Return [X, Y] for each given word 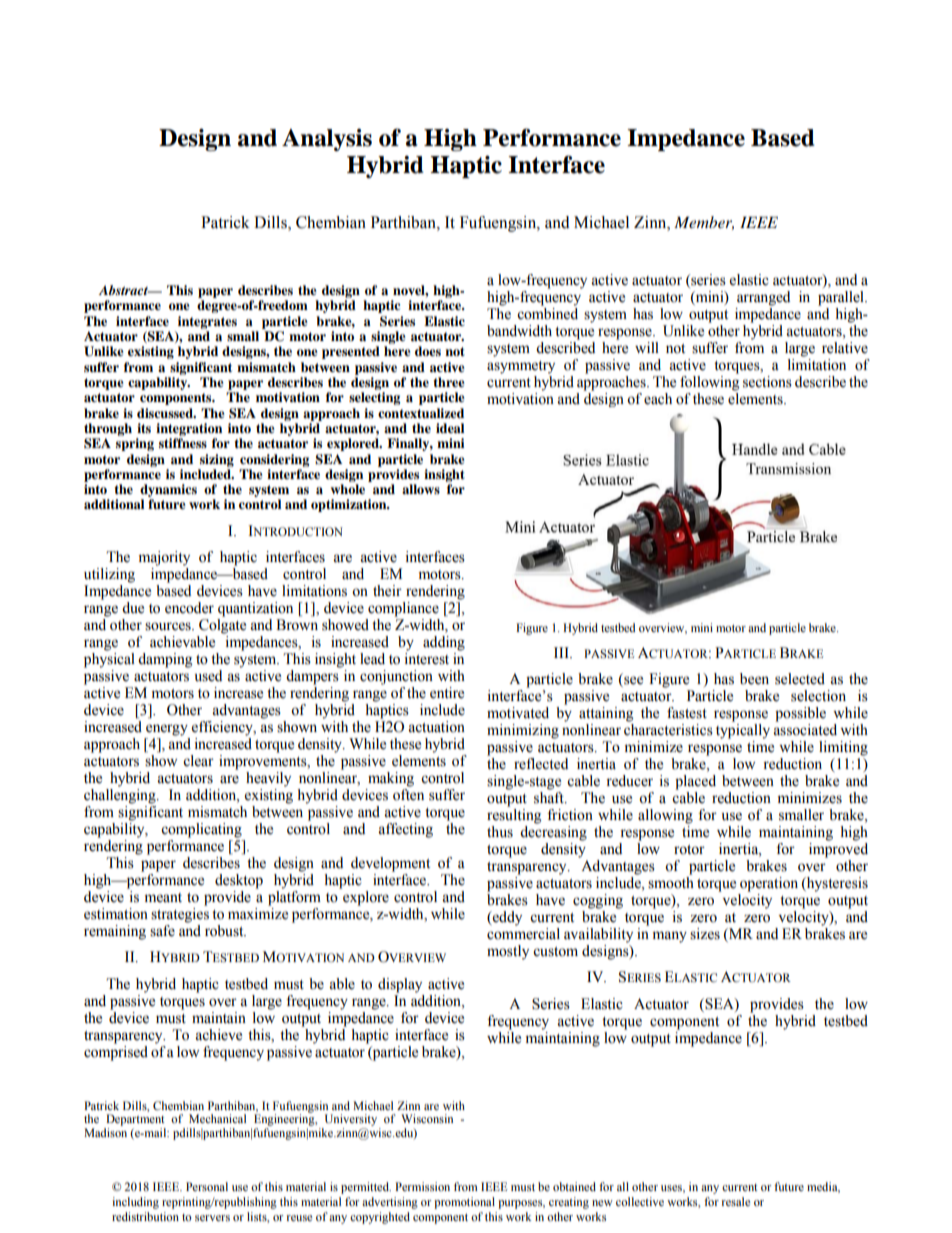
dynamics [168, 490]
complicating [201, 830]
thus [500, 832]
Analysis [327, 140]
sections [767, 382]
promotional [464, 1203]
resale [736, 1201]
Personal [207, 1186]
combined [547, 314]
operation [769, 884]
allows [421, 489]
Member [704, 223]
